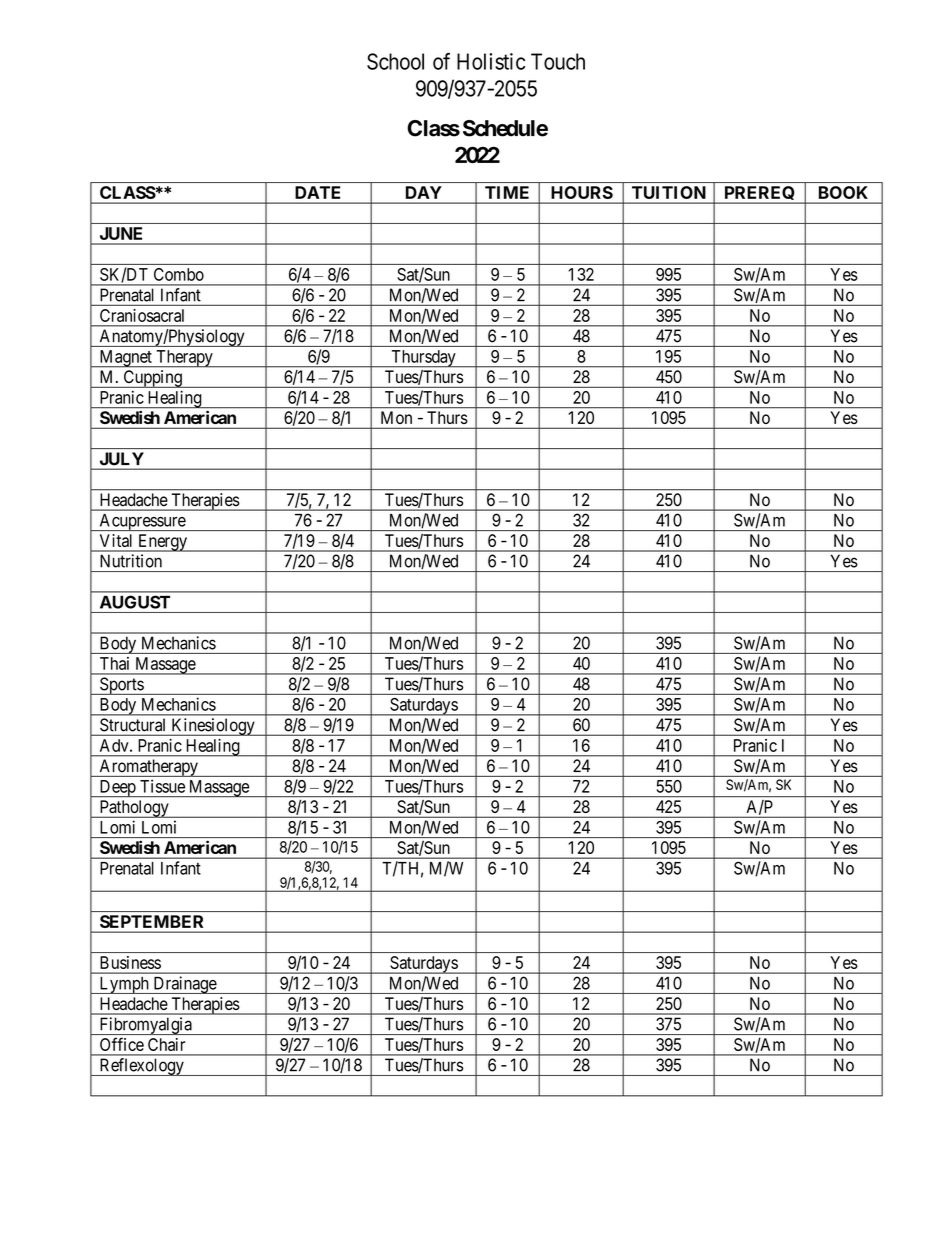 Image resolution: width=952 pixels, height=1233 pixels. I want to click on Business, so click(130, 962).
